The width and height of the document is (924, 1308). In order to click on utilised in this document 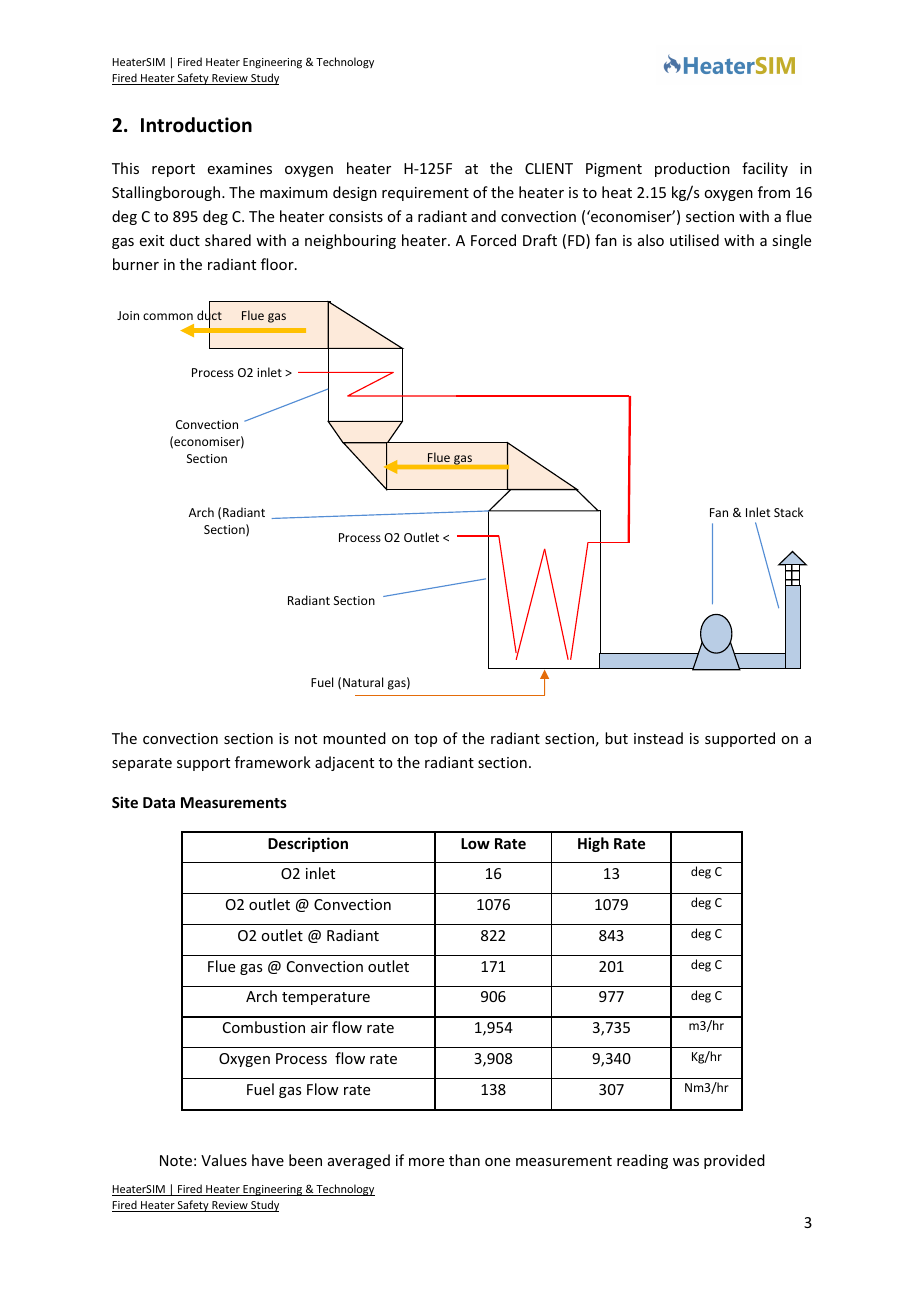, I will do `click(694, 240)`.
